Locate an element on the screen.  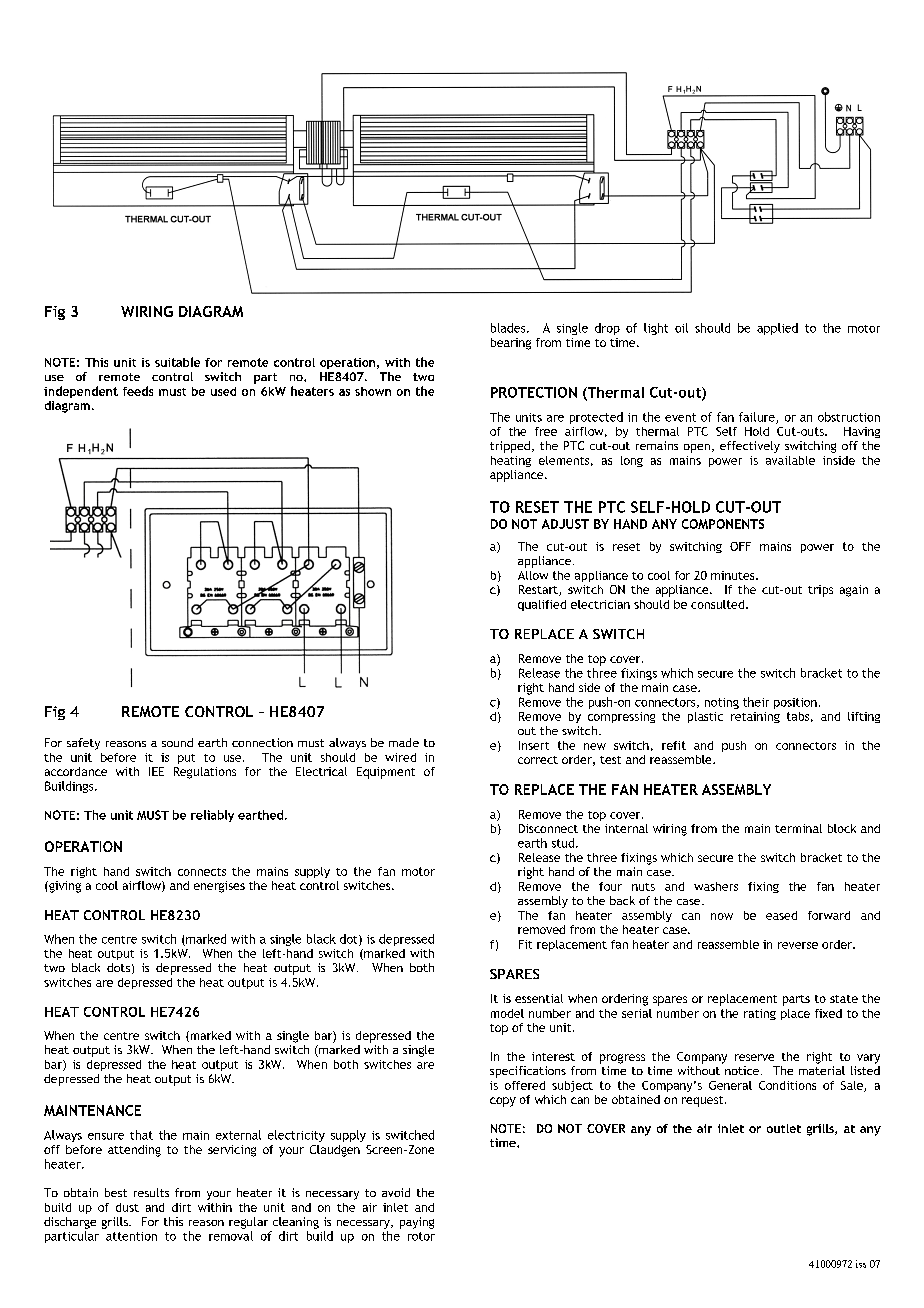
terminal is located at coordinates (798, 828).
